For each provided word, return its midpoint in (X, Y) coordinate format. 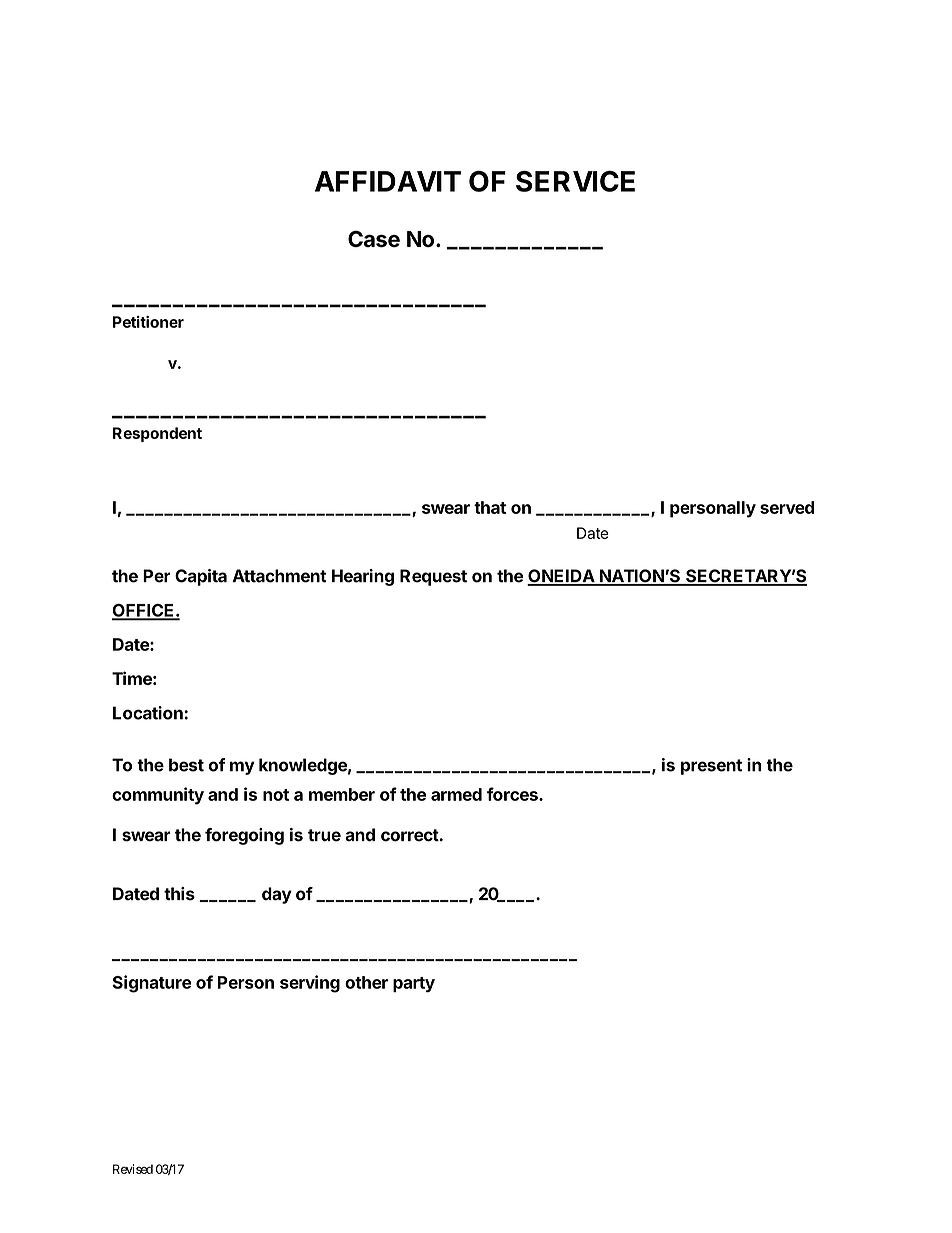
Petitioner (148, 322)
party (414, 985)
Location (149, 713)
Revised (133, 1169)
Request (433, 577)
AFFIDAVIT (388, 181)
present (711, 767)
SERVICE (575, 181)
